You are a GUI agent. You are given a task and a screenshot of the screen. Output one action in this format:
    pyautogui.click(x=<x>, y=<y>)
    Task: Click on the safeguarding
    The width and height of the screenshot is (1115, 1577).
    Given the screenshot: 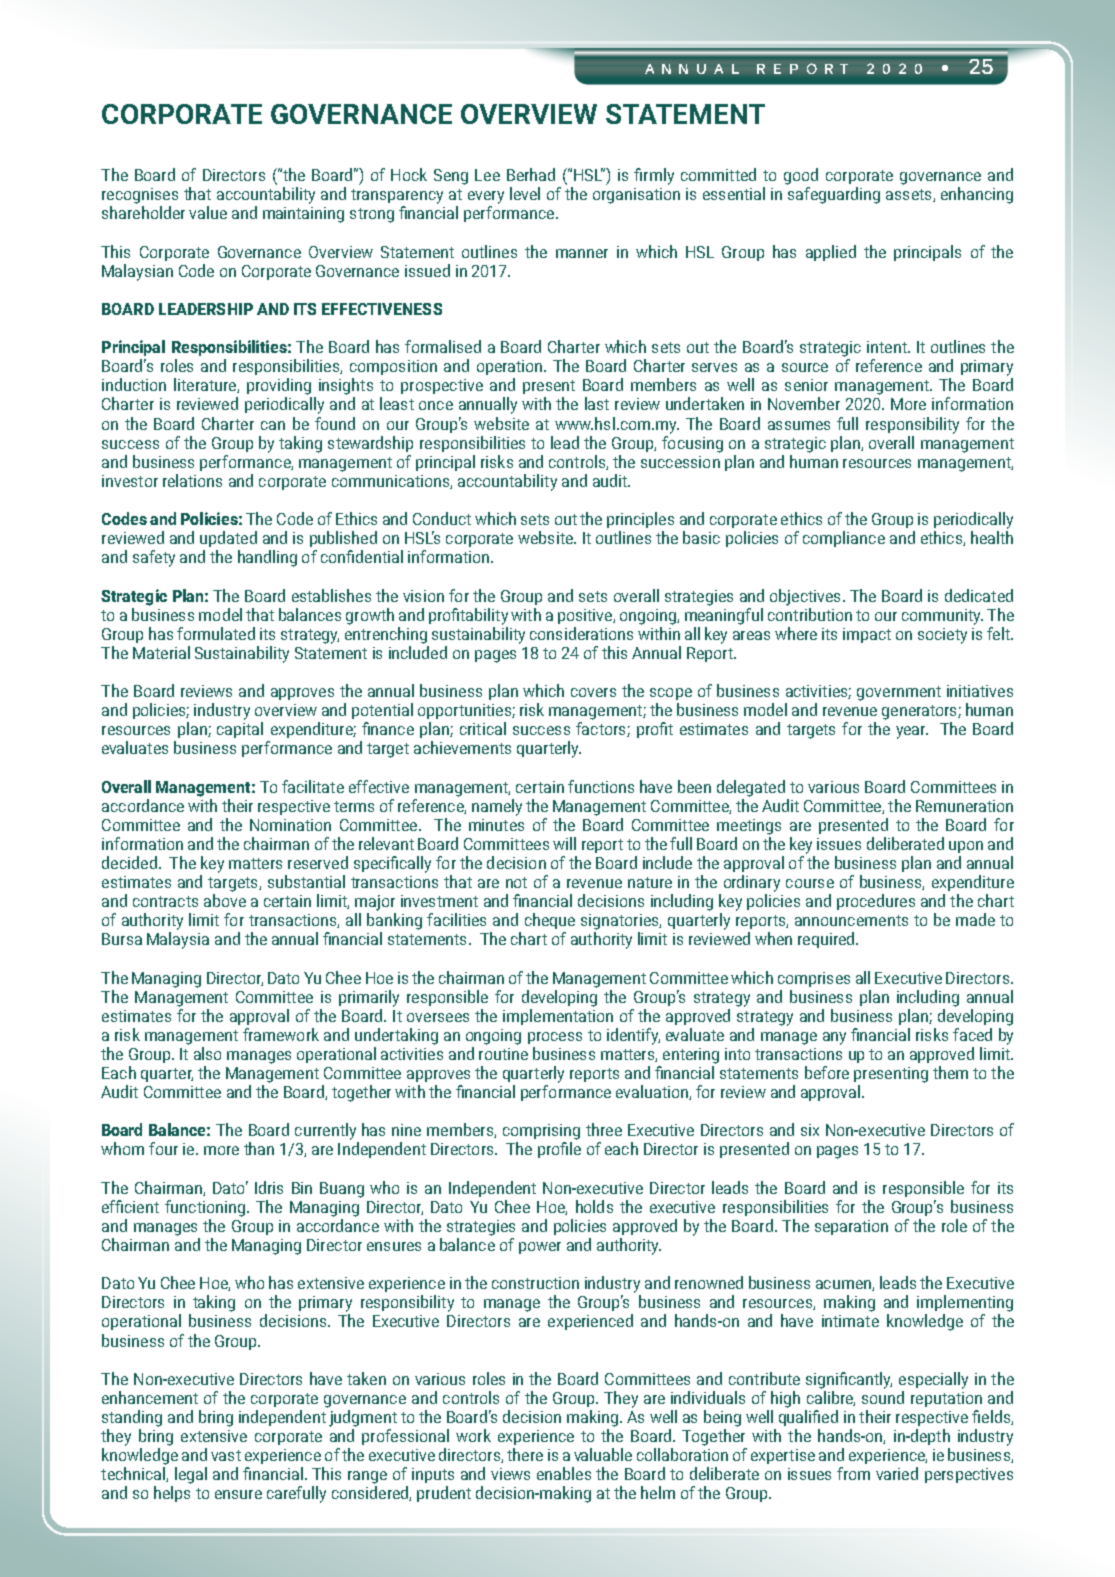 What is the action you would take?
    pyautogui.click(x=834, y=195)
